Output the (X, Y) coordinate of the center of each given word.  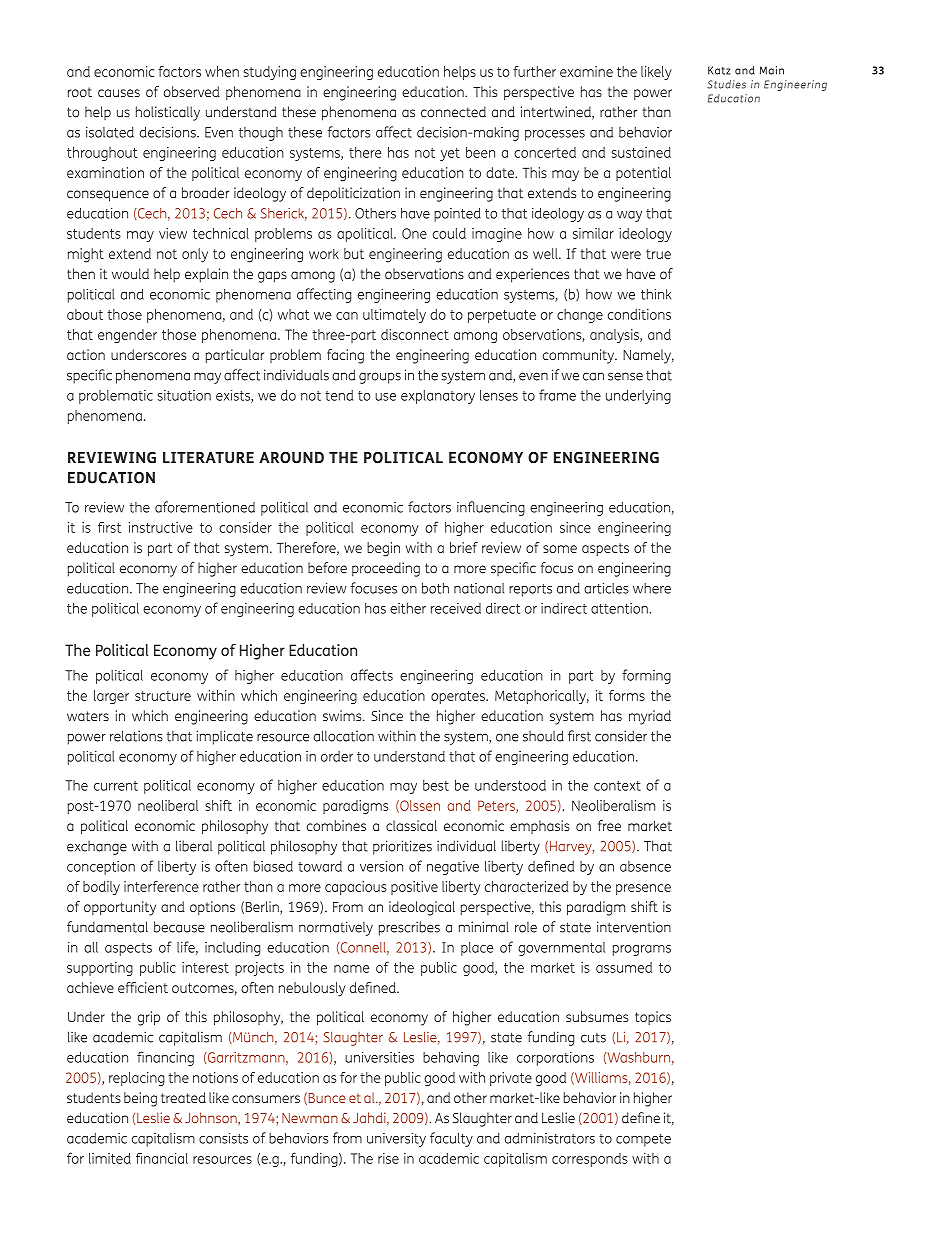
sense (625, 376)
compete (643, 1140)
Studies (726, 84)
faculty (451, 1139)
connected (453, 112)
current (116, 786)
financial (162, 1158)
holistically (168, 113)
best (436, 785)
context (617, 786)
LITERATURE (208, 458)
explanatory (438, 397)
